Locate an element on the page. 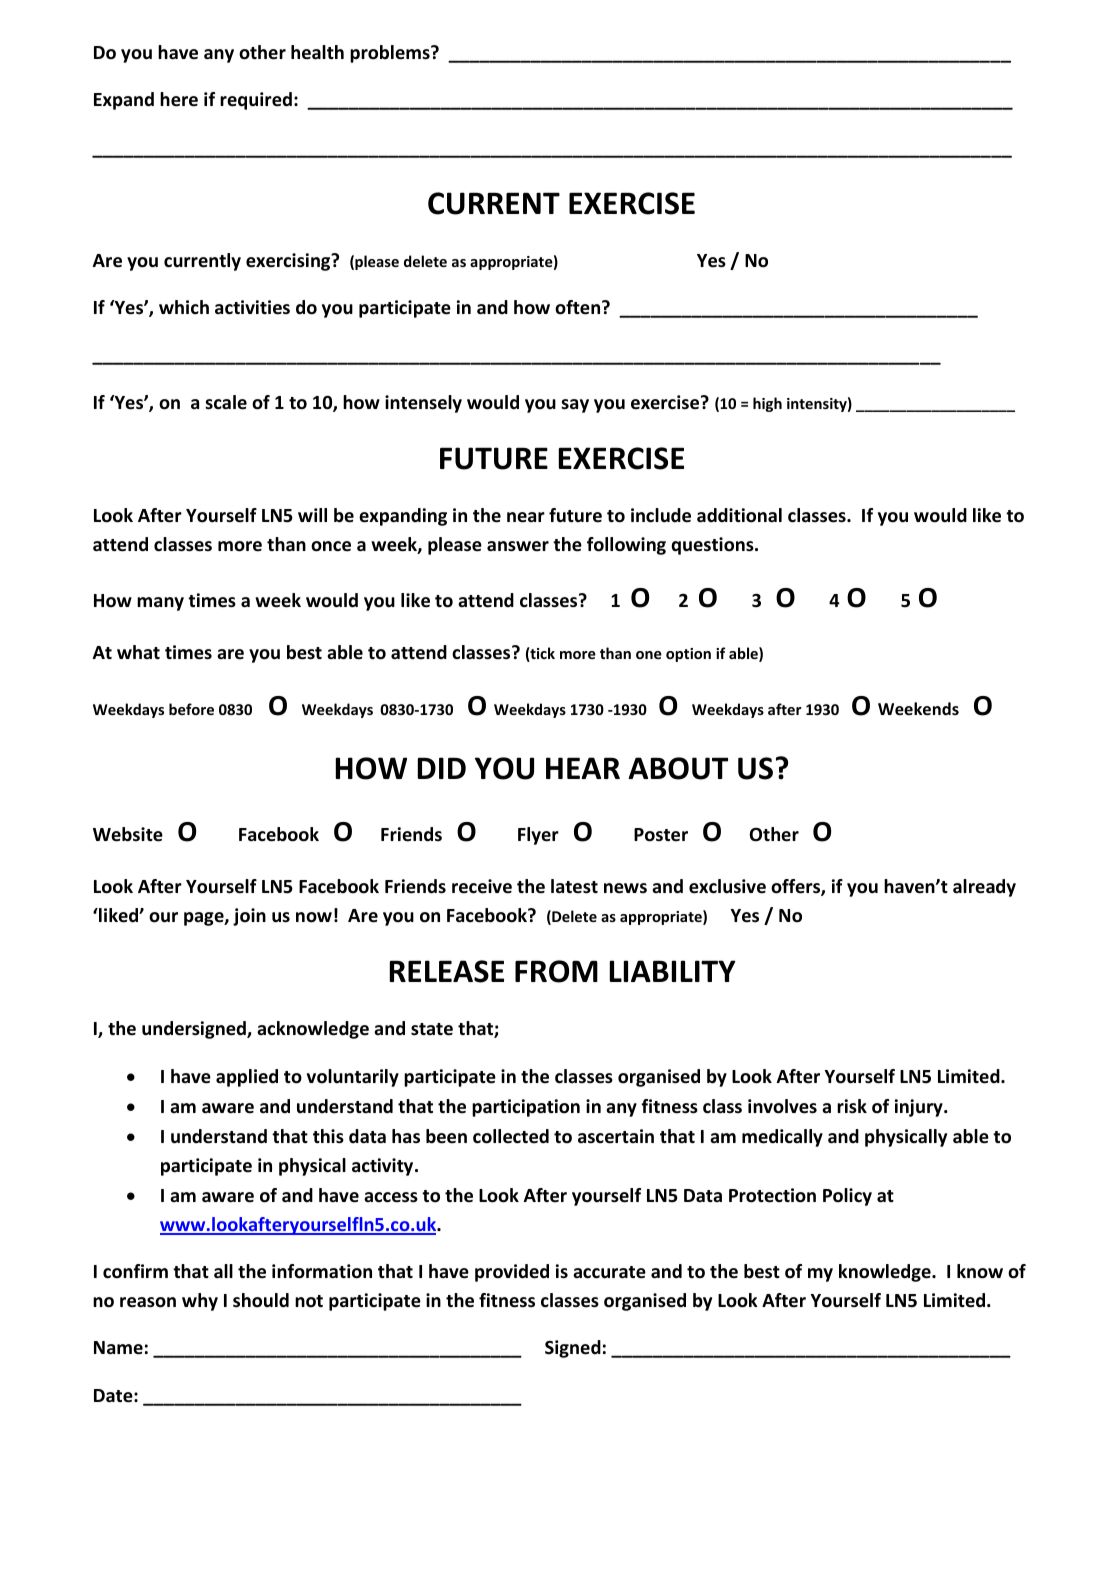  applied is located at coordinates (247, 1078).
